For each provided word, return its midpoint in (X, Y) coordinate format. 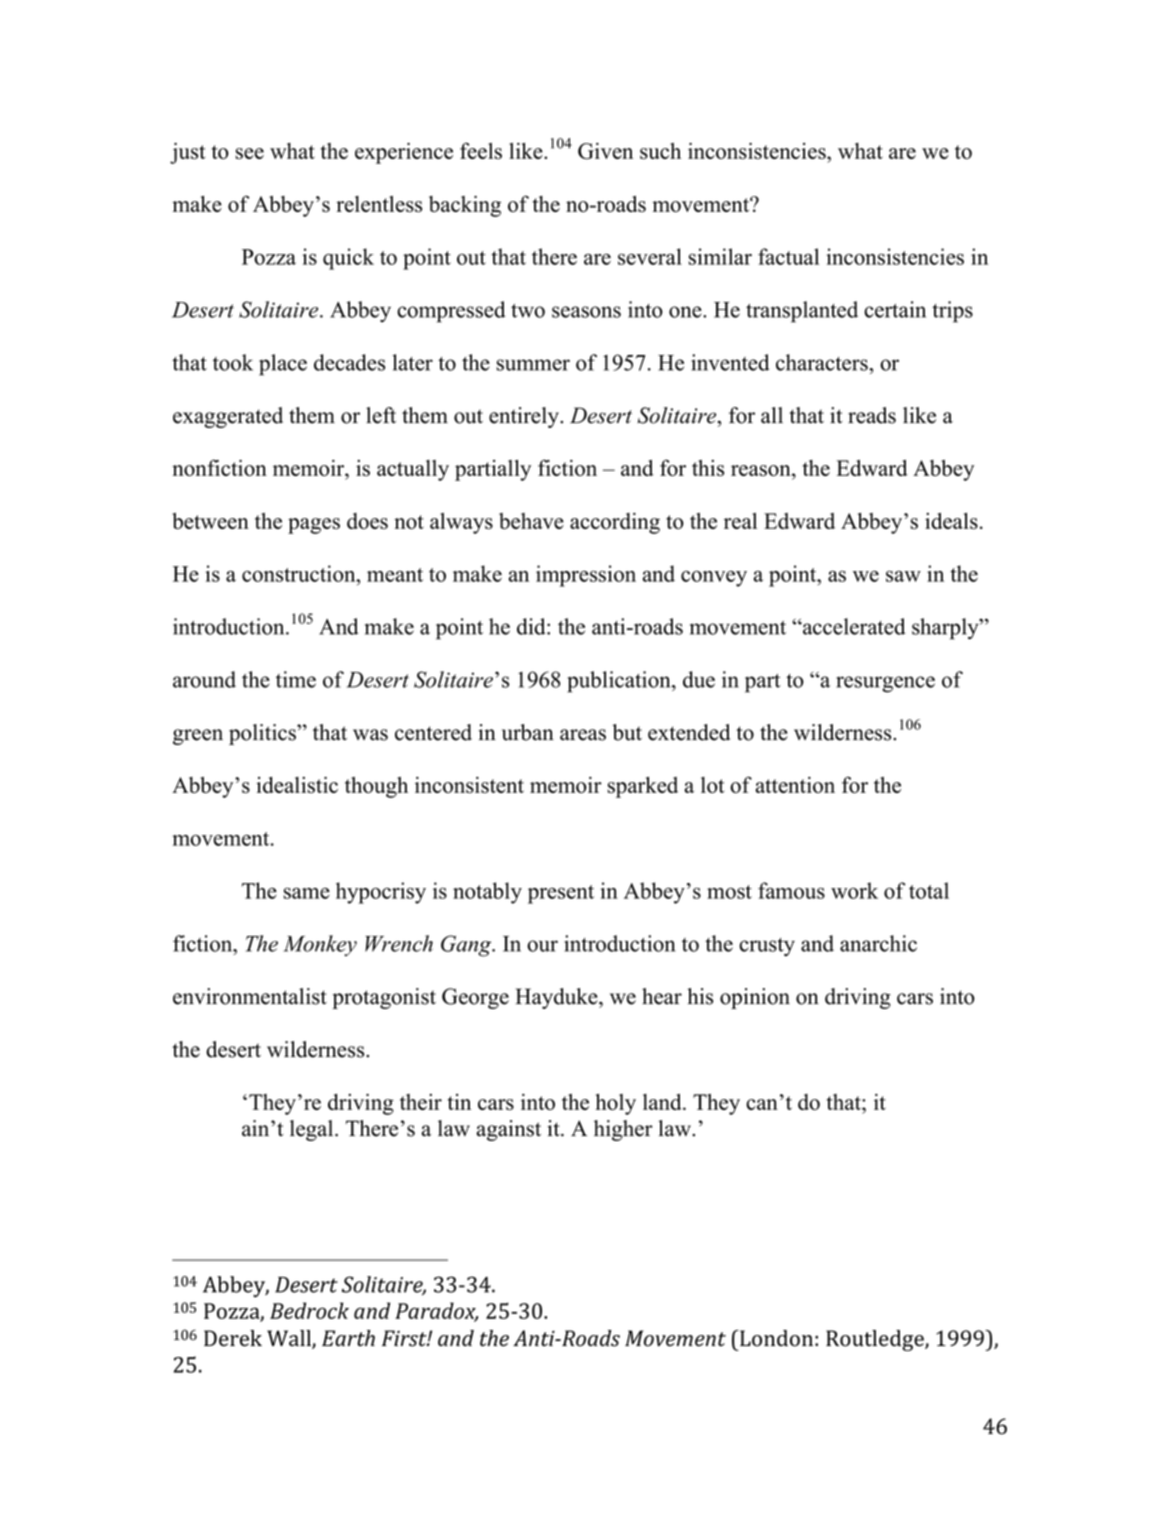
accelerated (853, 626)
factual (788, 256)
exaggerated (228, 417)
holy (616, 1104)
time (296, 679)
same (307, 893)
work (854, 890)
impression (586, 576)
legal (313, 1130)
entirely (525, 417)
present (561, 894)
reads (872, 415)
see (249, 153)
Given (605, 151)
